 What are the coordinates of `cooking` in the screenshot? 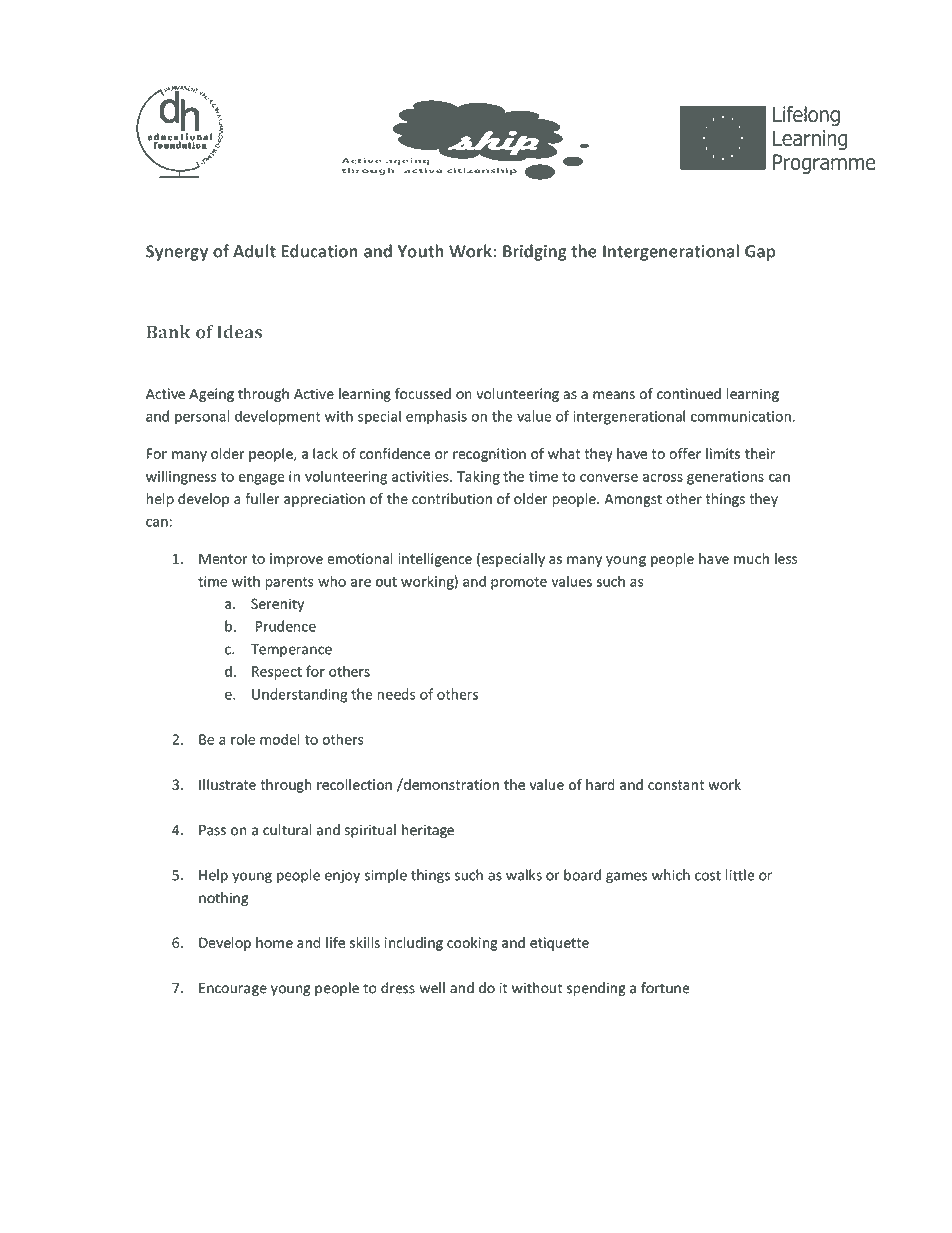 It's located at (472, 944).
